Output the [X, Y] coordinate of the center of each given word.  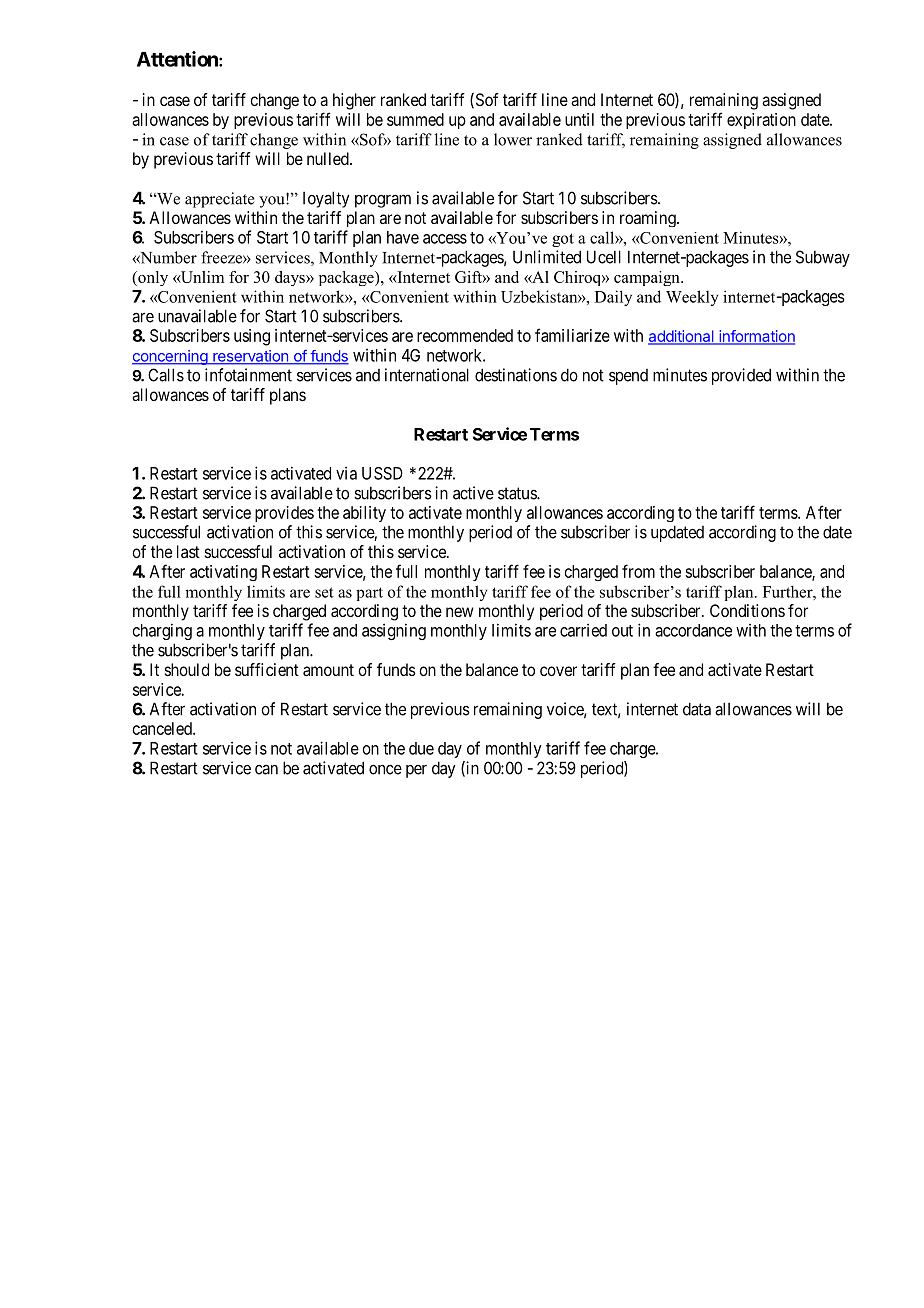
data [697, 709]
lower [513, 139]
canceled [163, 728]
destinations [516, 375]
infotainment [248, 375]
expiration [761, 121]
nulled [329, 158]
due [421, 748]
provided [741, 376]
